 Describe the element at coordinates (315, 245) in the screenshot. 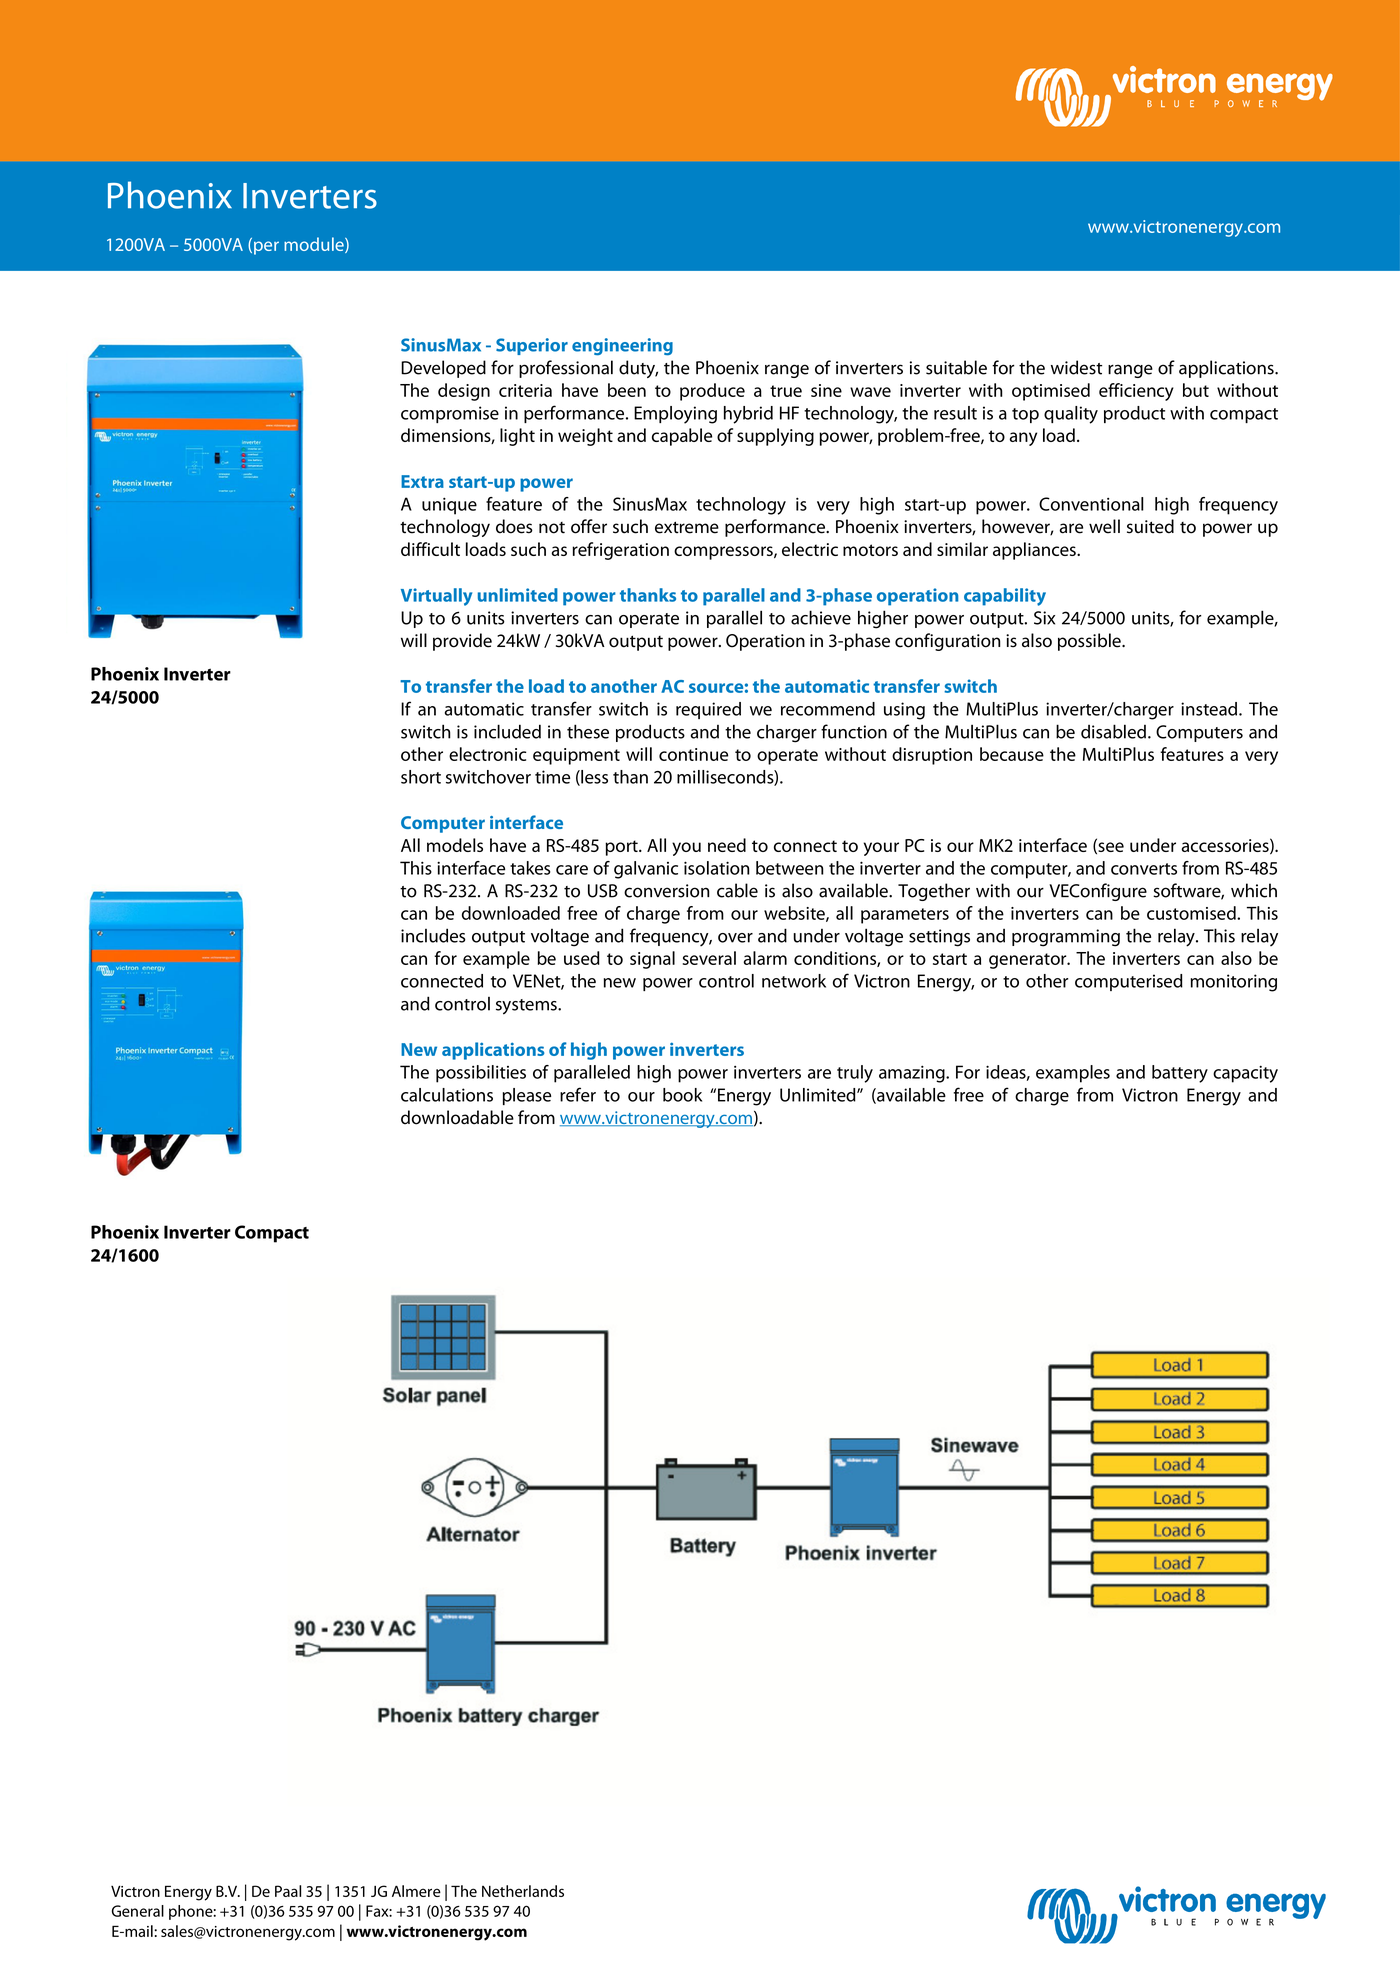

I see `module` at that location.
